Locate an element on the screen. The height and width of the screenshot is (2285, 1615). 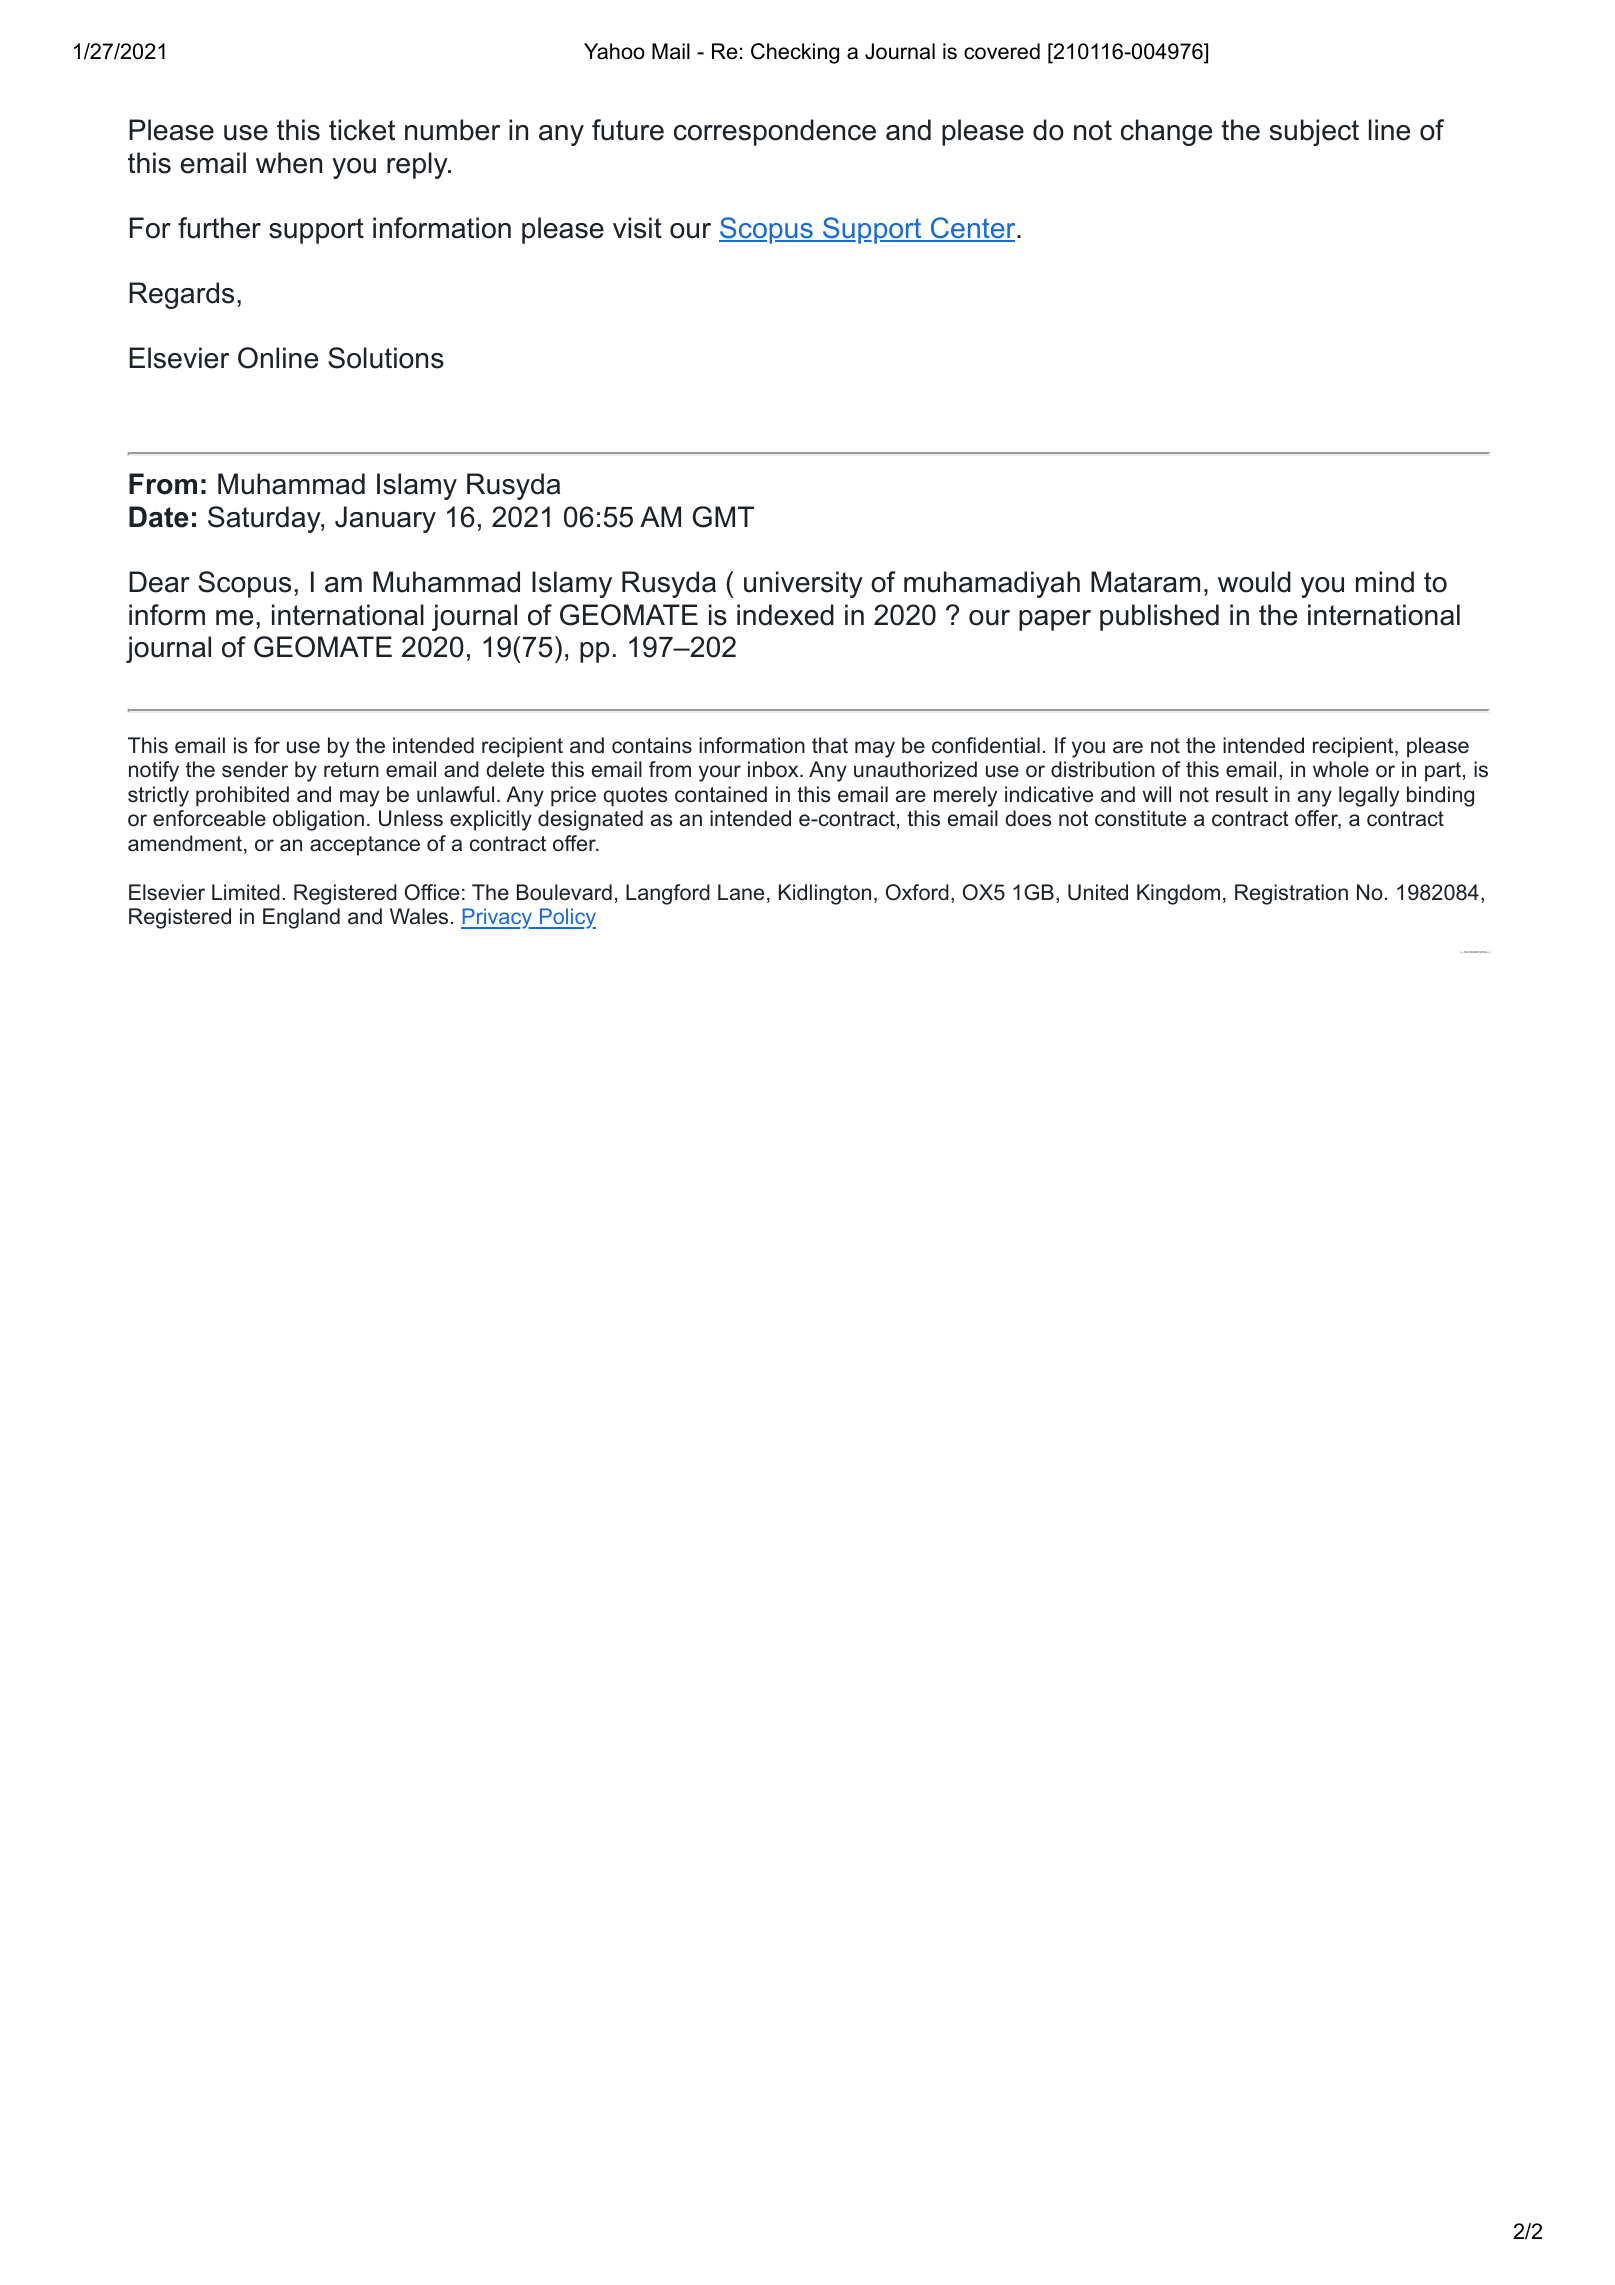
Checking is located at coordinates (795, 53).
